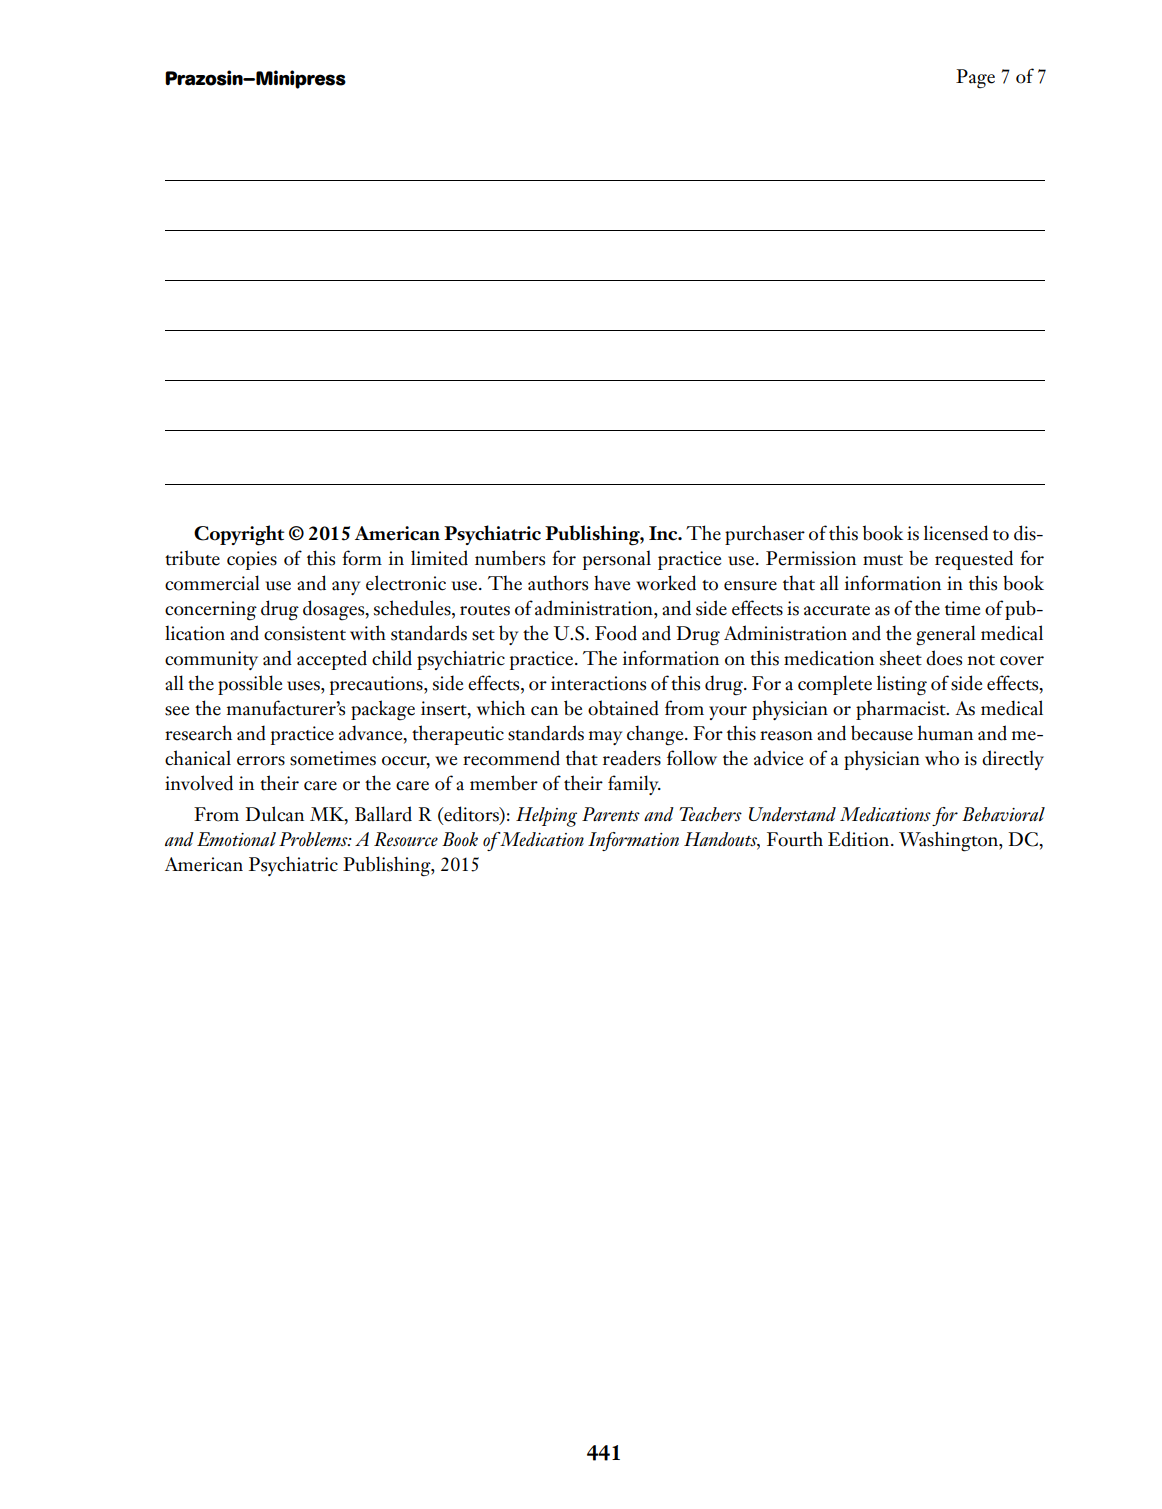 This screenshot has width=1162, height=1509. Describe the element at coordinates (439, 558) in the screenshot. I see `limited` at that location.
